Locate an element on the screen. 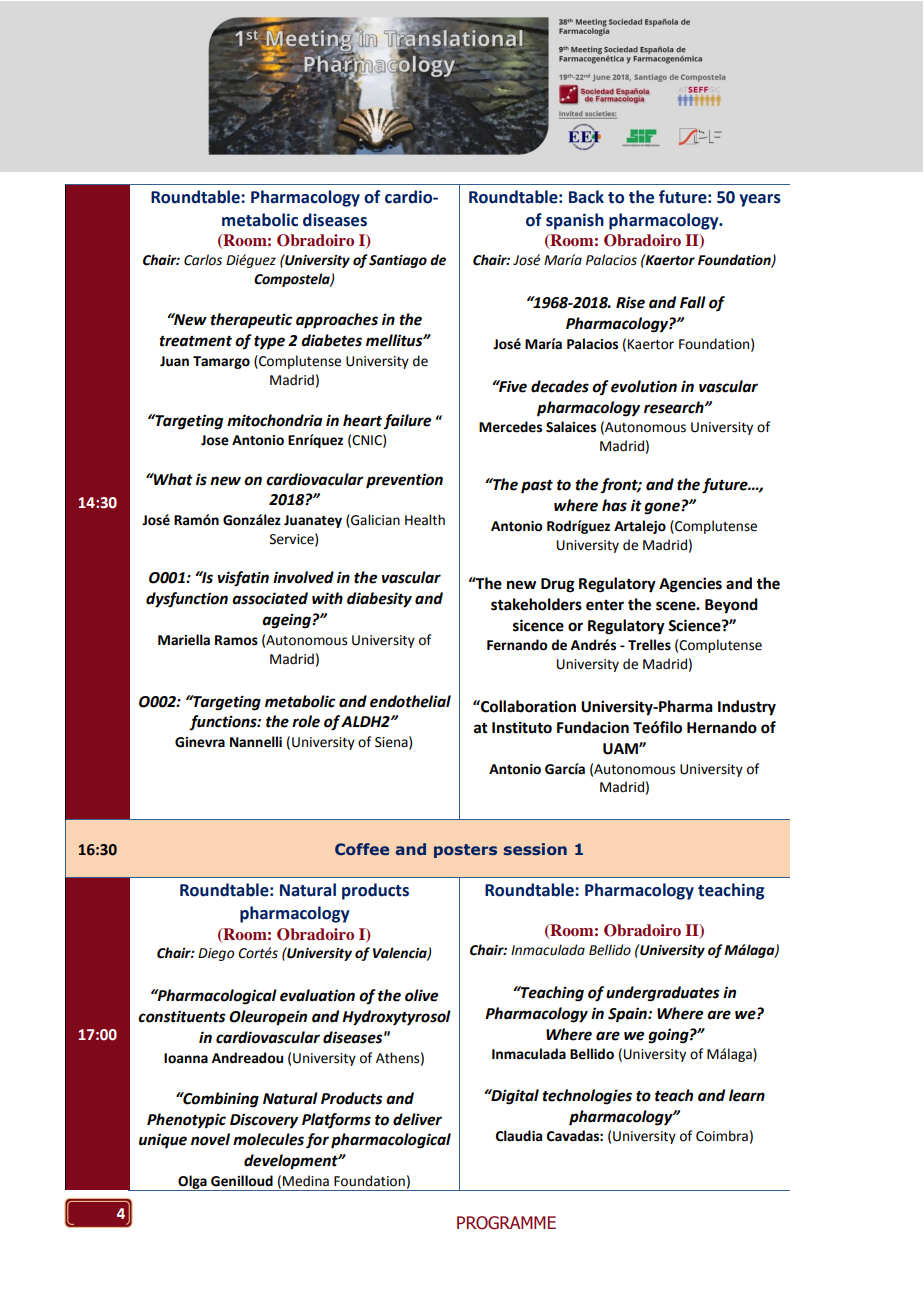  Olga is located at coordinates (192, 1183).
